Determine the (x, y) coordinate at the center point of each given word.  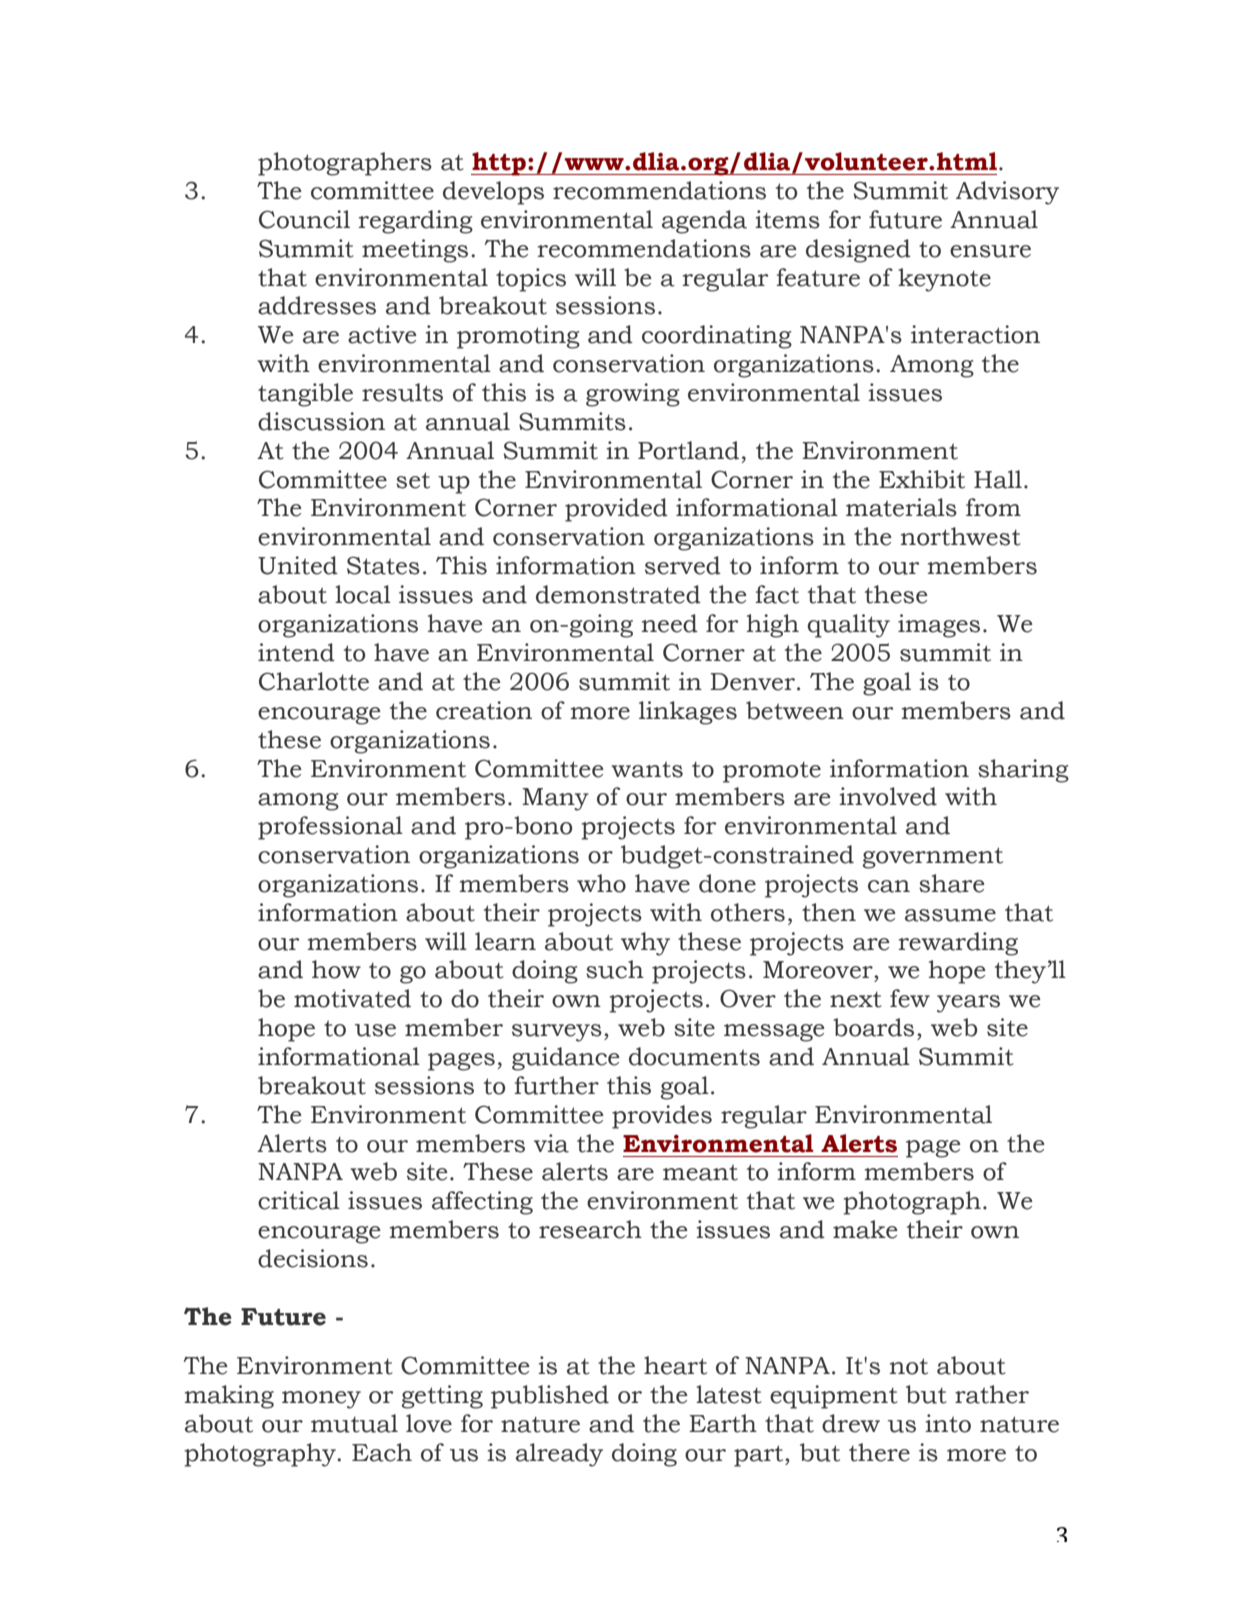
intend (296, 652)
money (321, 1400)
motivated (352, 998)
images (939, 626)
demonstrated (618, 594)
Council (304, 219)
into (948, 1423)
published (550, 1397)
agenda (704, 222)
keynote (944, 280)
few (910, 998)
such (615, 969)
